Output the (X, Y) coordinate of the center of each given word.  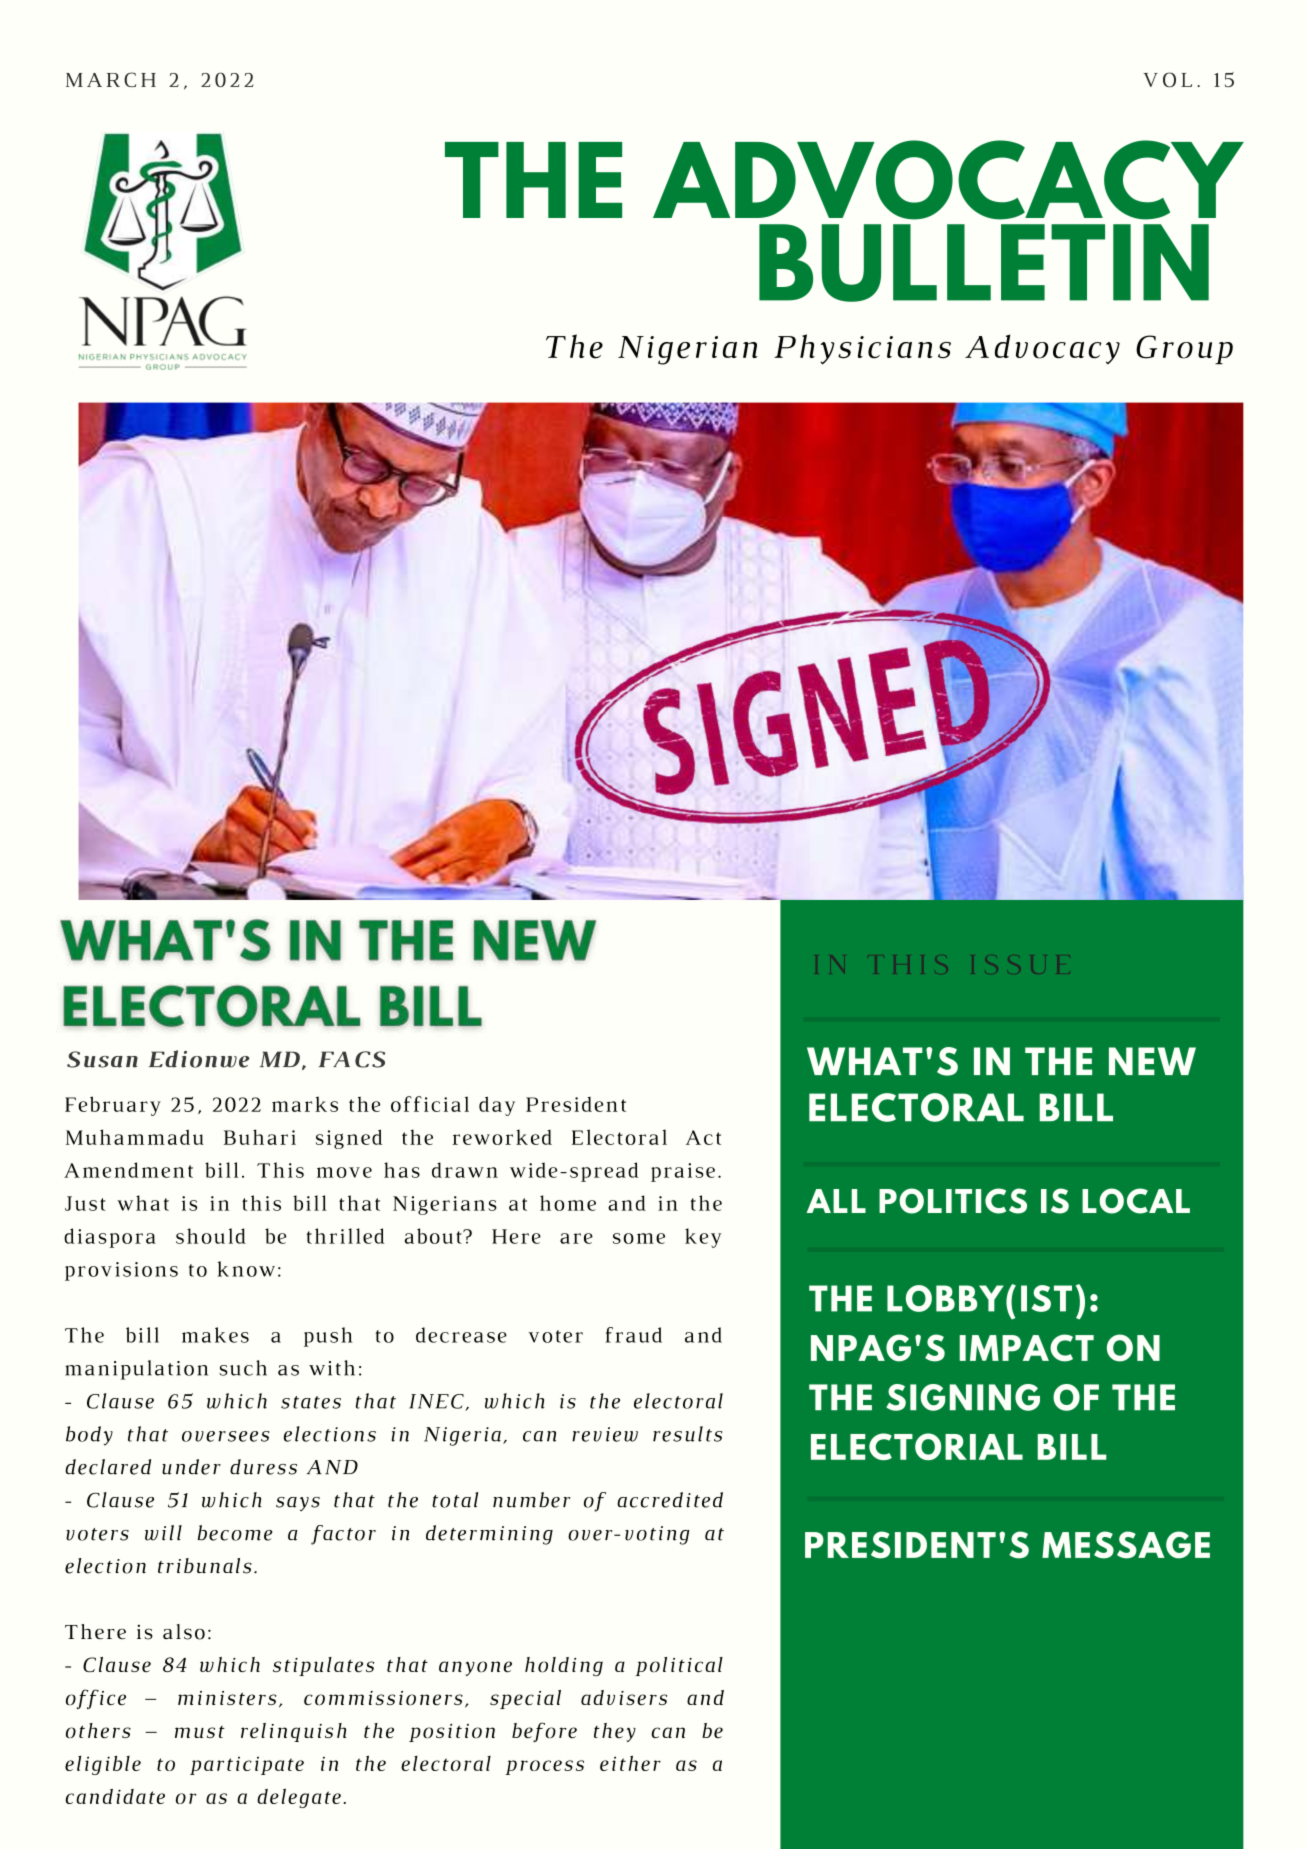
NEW (1152, 1061)
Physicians (862, 349)
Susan (102, 1059)
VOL (1168, 80)
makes (215, 1335)
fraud (633, 1335)
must (200, 1732)
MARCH (111, 79)
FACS (352, 1059)
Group (1184, 350)
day (497, 1106)
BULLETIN (984, 263)
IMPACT (1027, 1348)
